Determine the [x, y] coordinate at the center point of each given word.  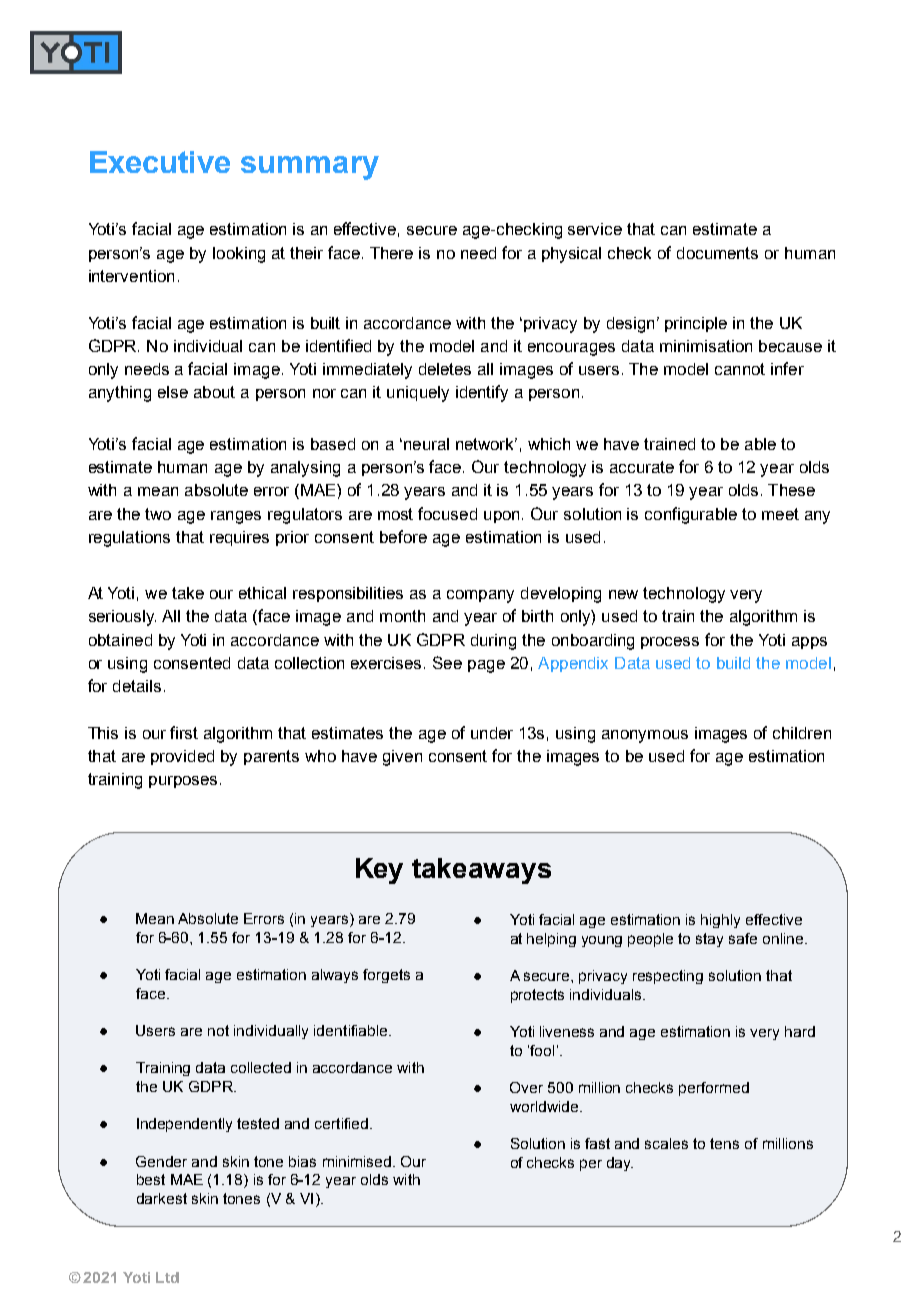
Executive [160, 162]
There [391, 253]
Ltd [167, 1277]
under [492, 733]
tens [724, 1143]
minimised [357, 1161]
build [733, 663]
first [184, 732]
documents [717, 253]
